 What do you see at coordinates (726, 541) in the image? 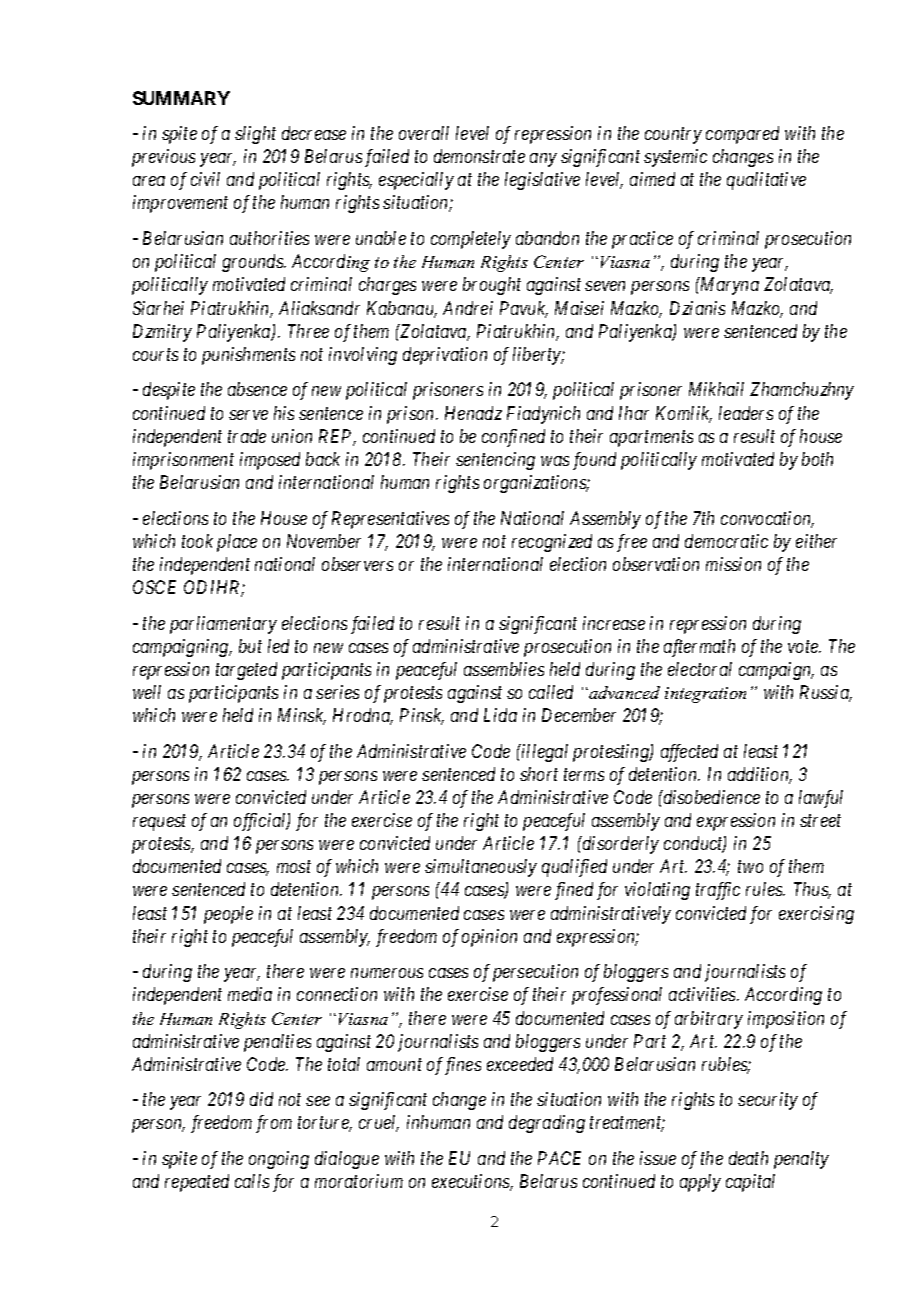
I see `democratic` at bounding box center [726, 541].
